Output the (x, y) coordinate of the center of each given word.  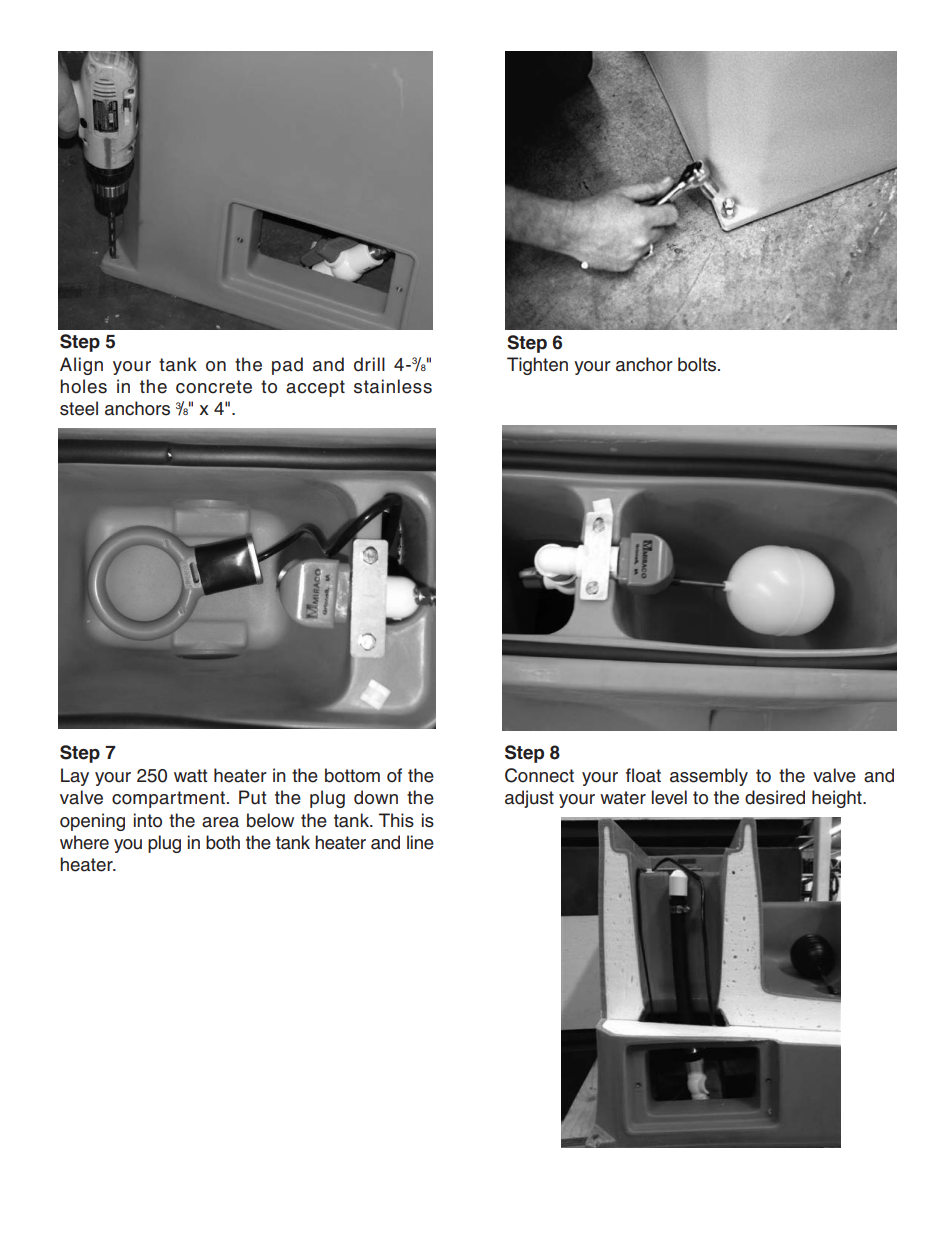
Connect (539, 775)
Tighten (537, 366)
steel (79, 408)
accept (315, 388)
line (420, 842)
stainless (393, 386)
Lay (75, 777)
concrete (214, 387)
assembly (709, 777)
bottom (352, 775)
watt (191, 776)
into (148, 820)
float (643, 775)
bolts (698, 364)
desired (775, 797)
